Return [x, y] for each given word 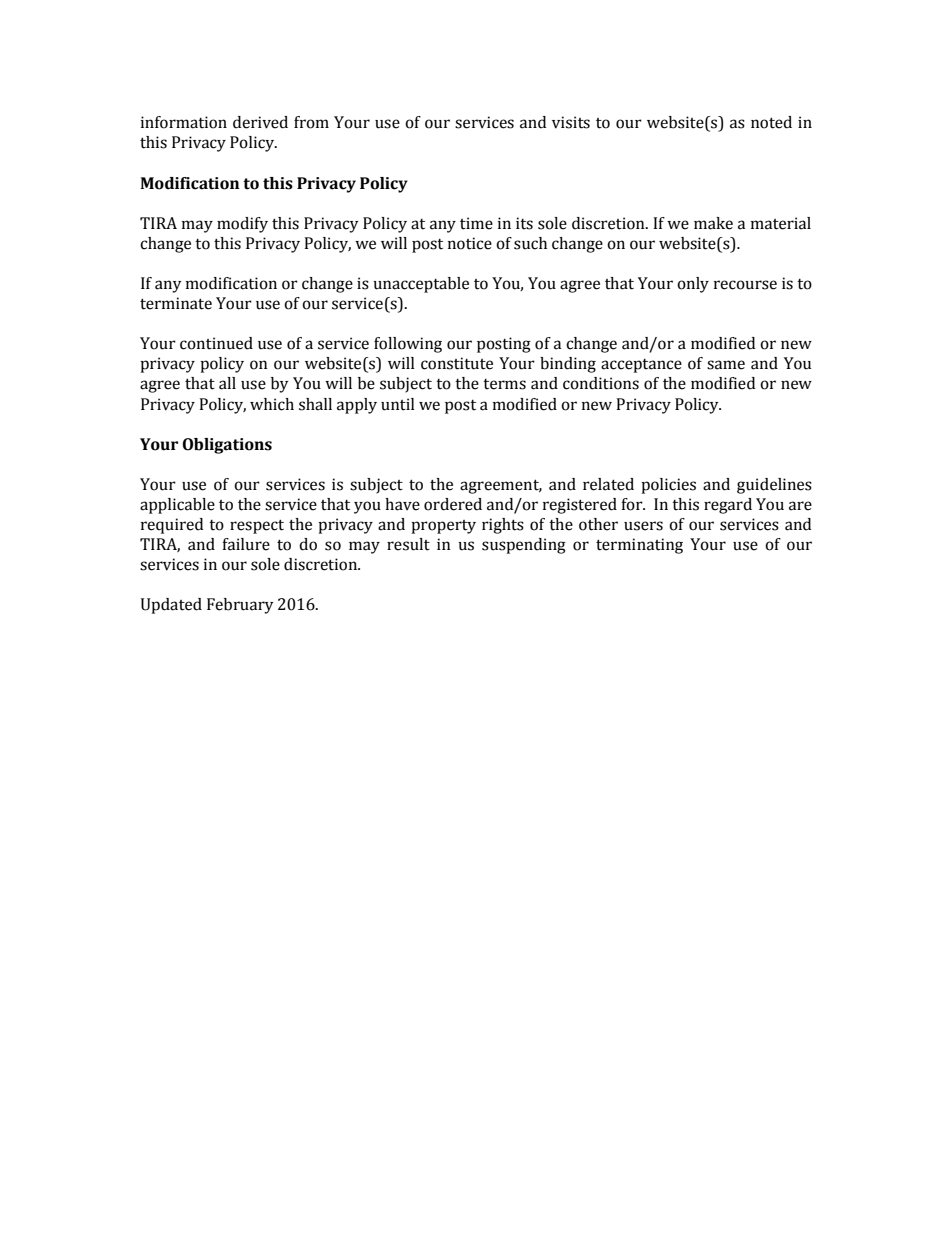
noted [771, 122]
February [240, 606]
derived [260, 122]
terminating [639, 546]
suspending [524, 546]
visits [571, 122]
